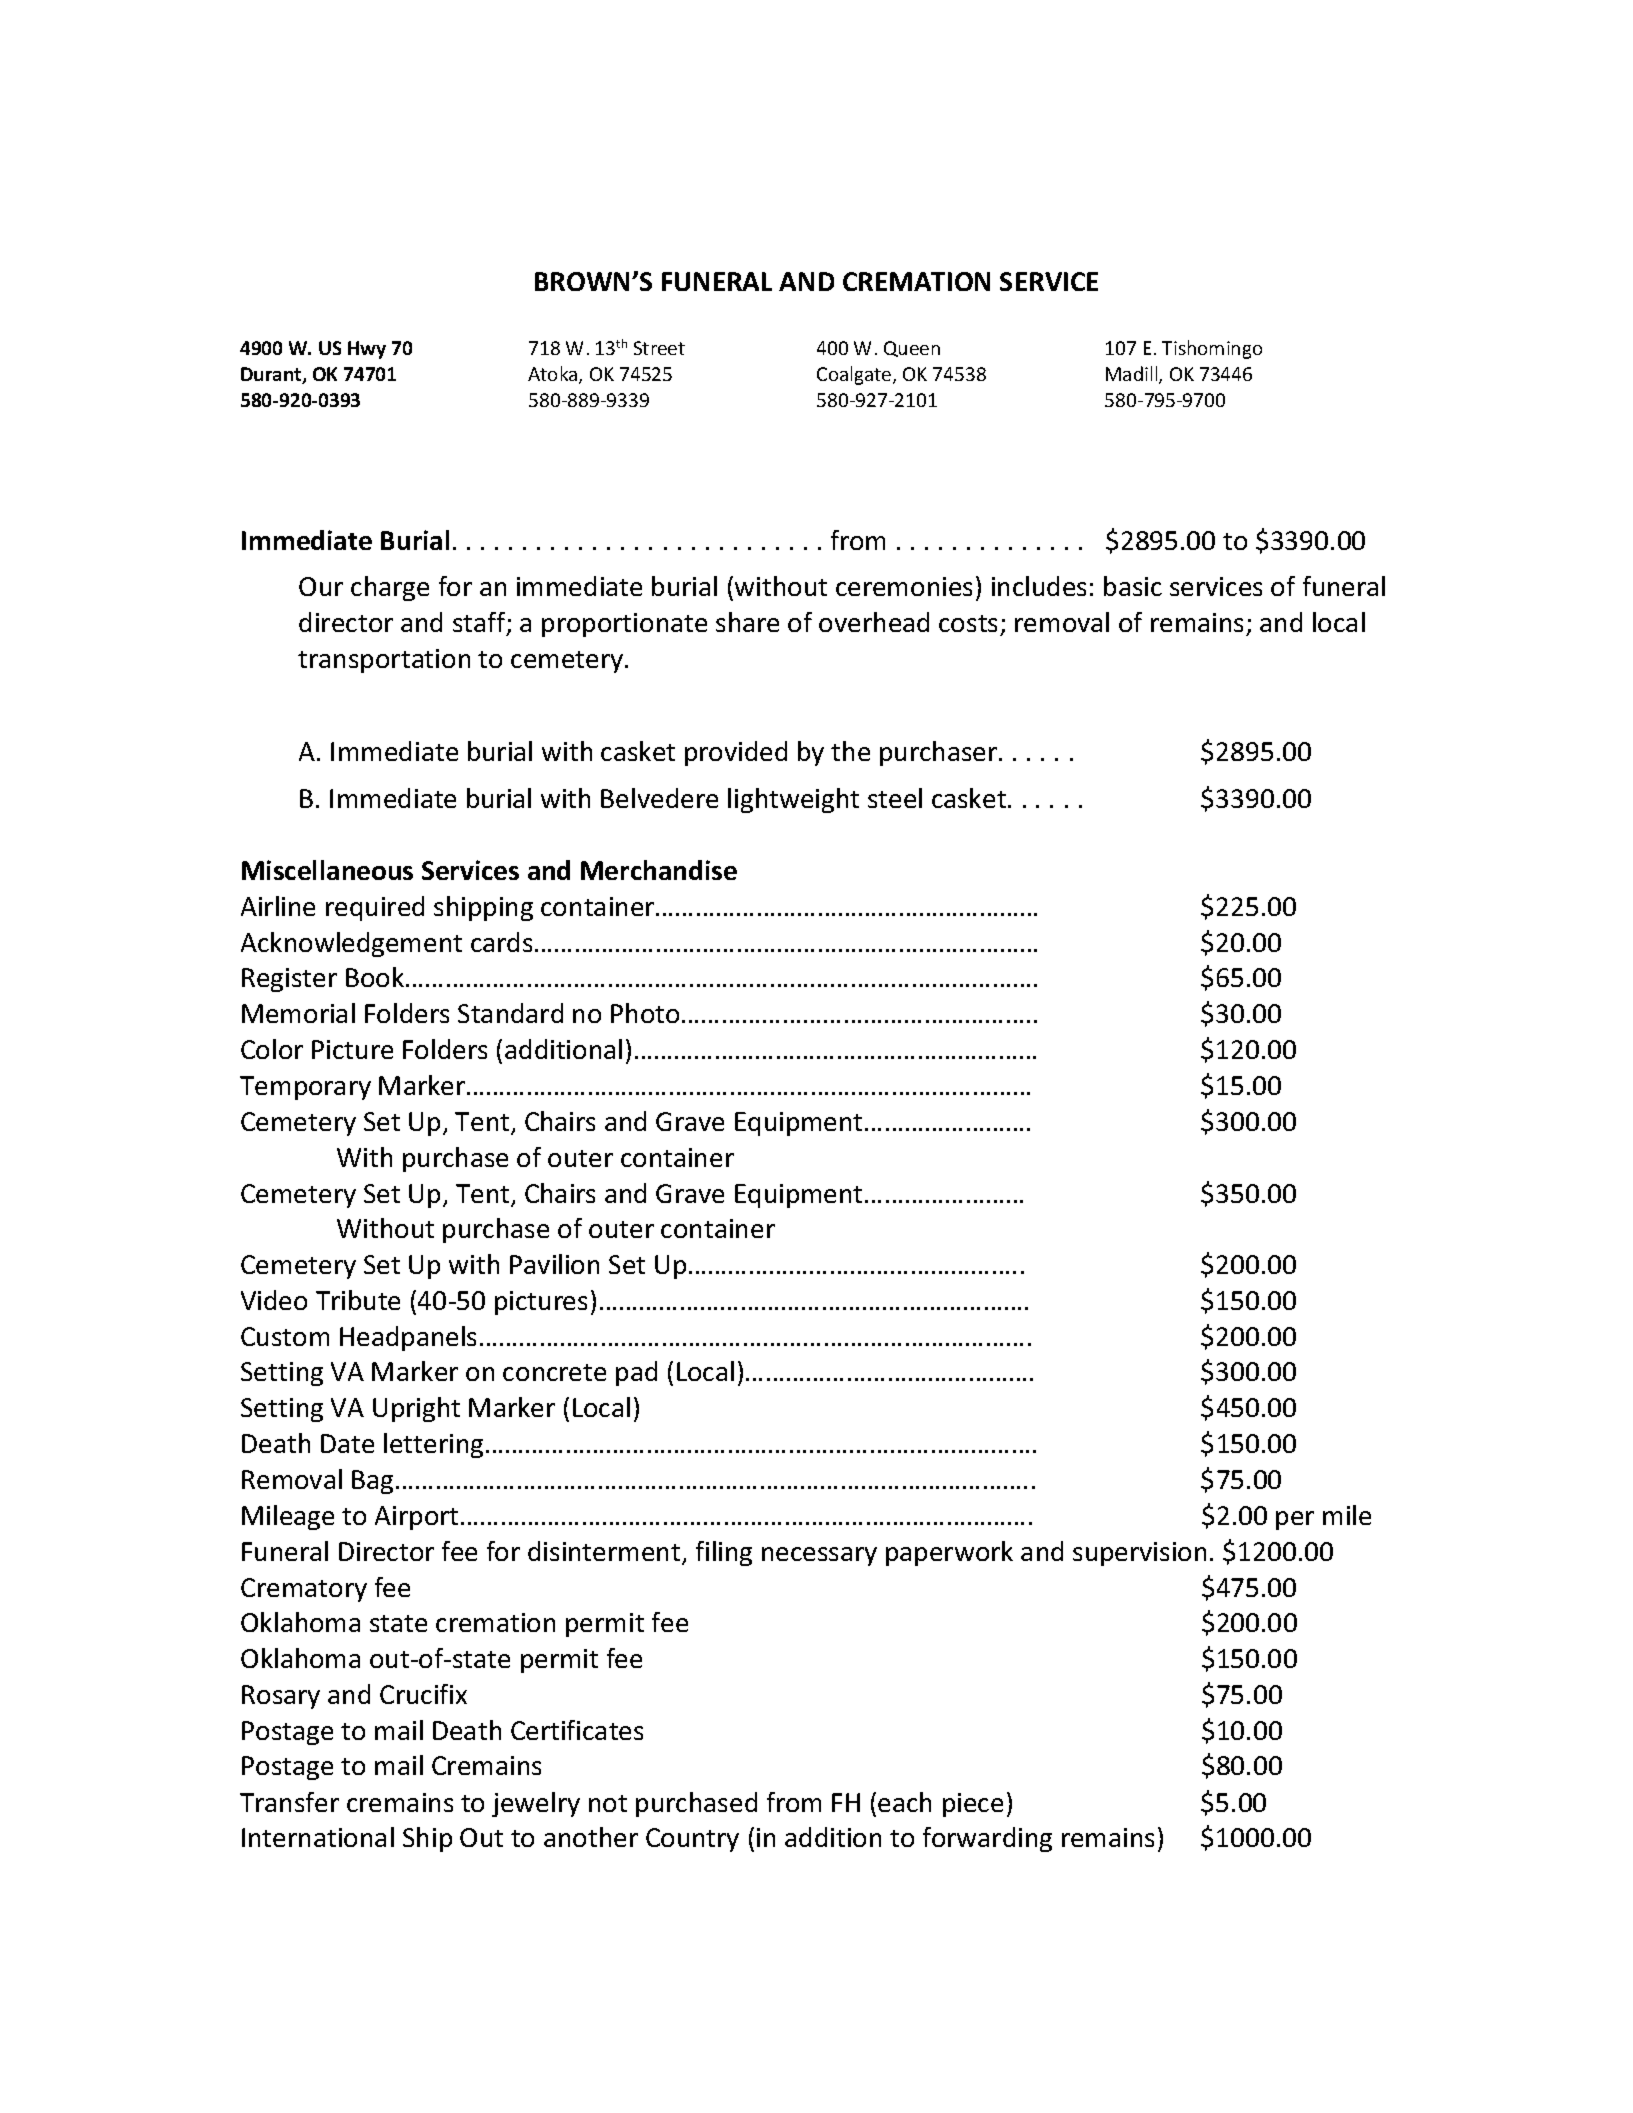 The width and height of the screenshot is (1633, 2113). What do you see at coordinates (736, 753) in the screenshot?
I see `provided` at bounding box center [736, 753].
